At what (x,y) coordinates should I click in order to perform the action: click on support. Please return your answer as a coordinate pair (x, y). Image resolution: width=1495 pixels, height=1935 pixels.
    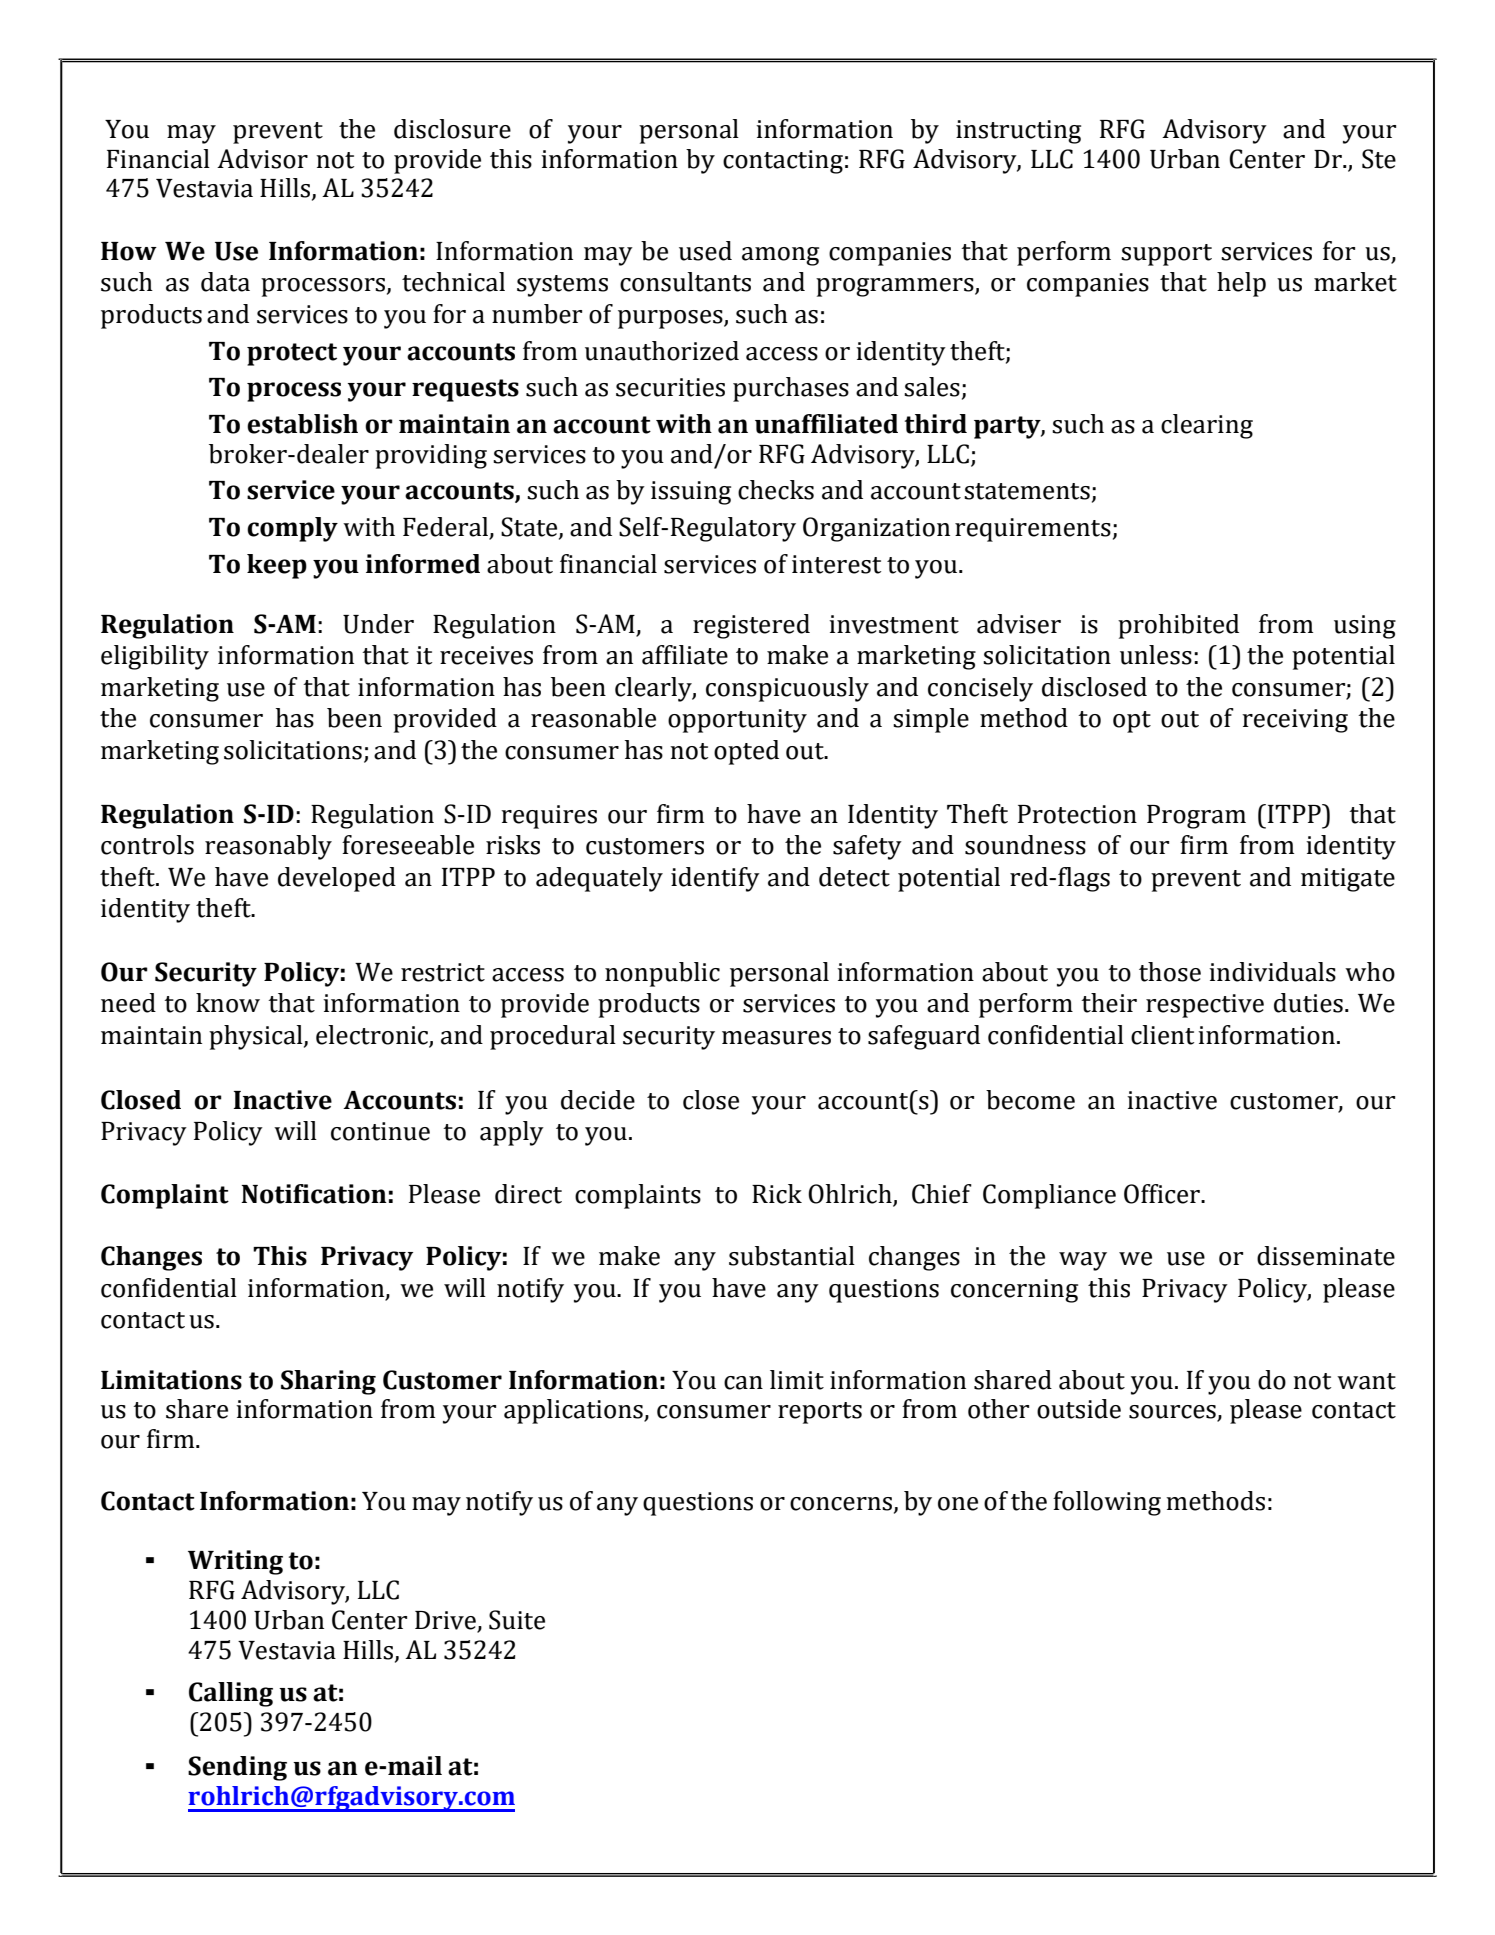
    Looking at the image, I should click on (1166, 255).
